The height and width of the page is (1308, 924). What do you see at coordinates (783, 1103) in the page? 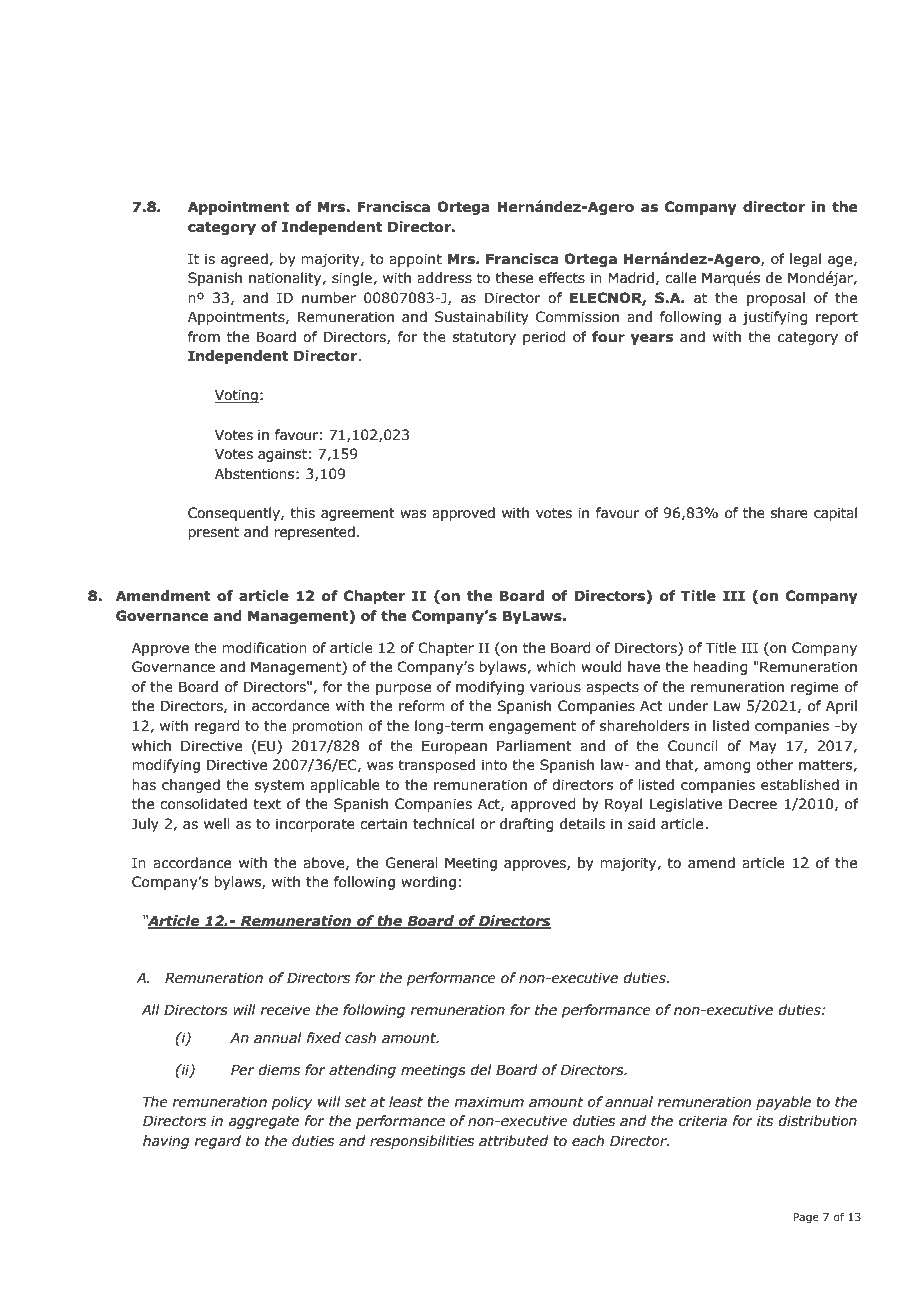
I see `payable` at bounding box center [783, 1103].
